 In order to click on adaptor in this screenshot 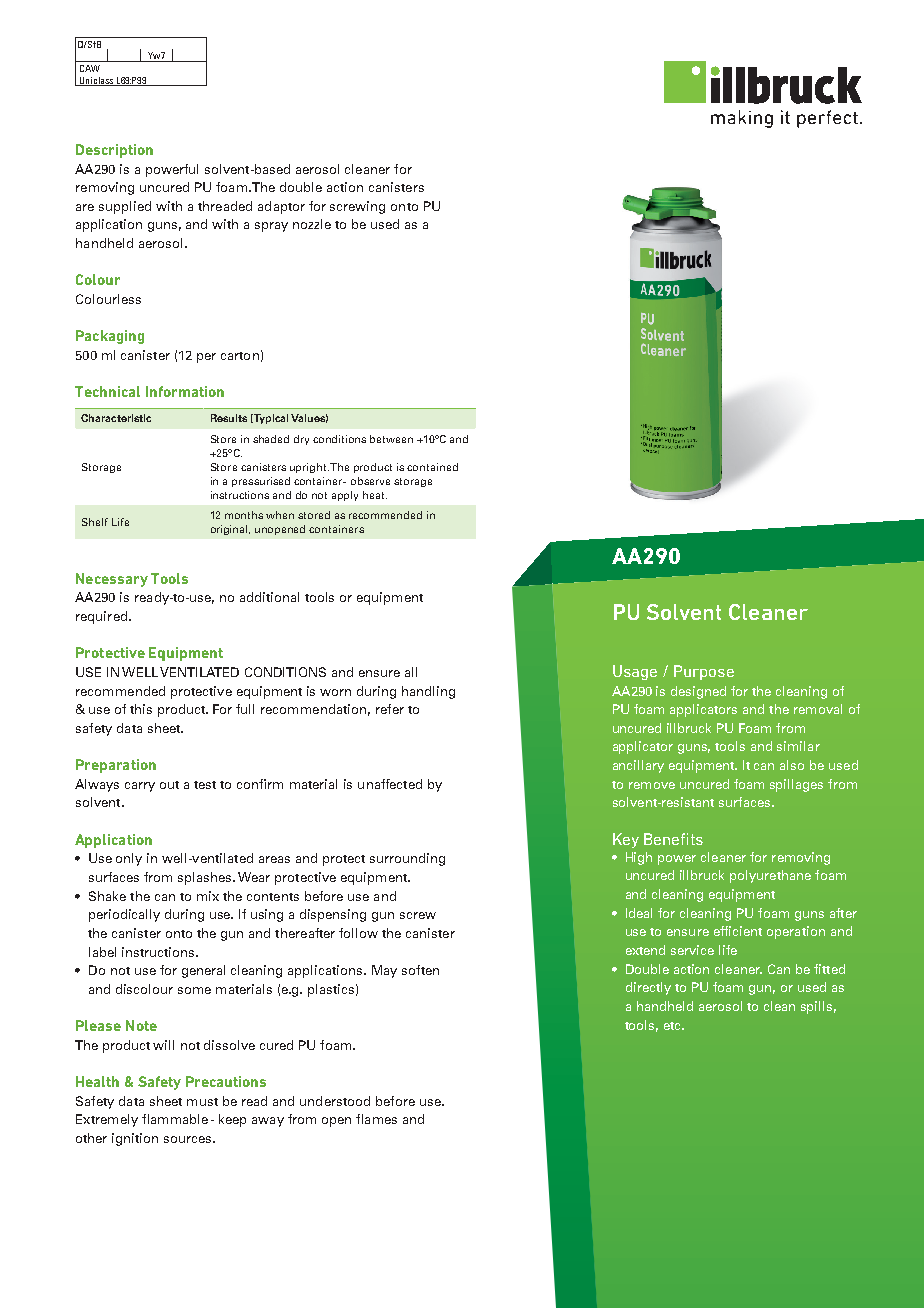, I will do `click(281, 207)`.
